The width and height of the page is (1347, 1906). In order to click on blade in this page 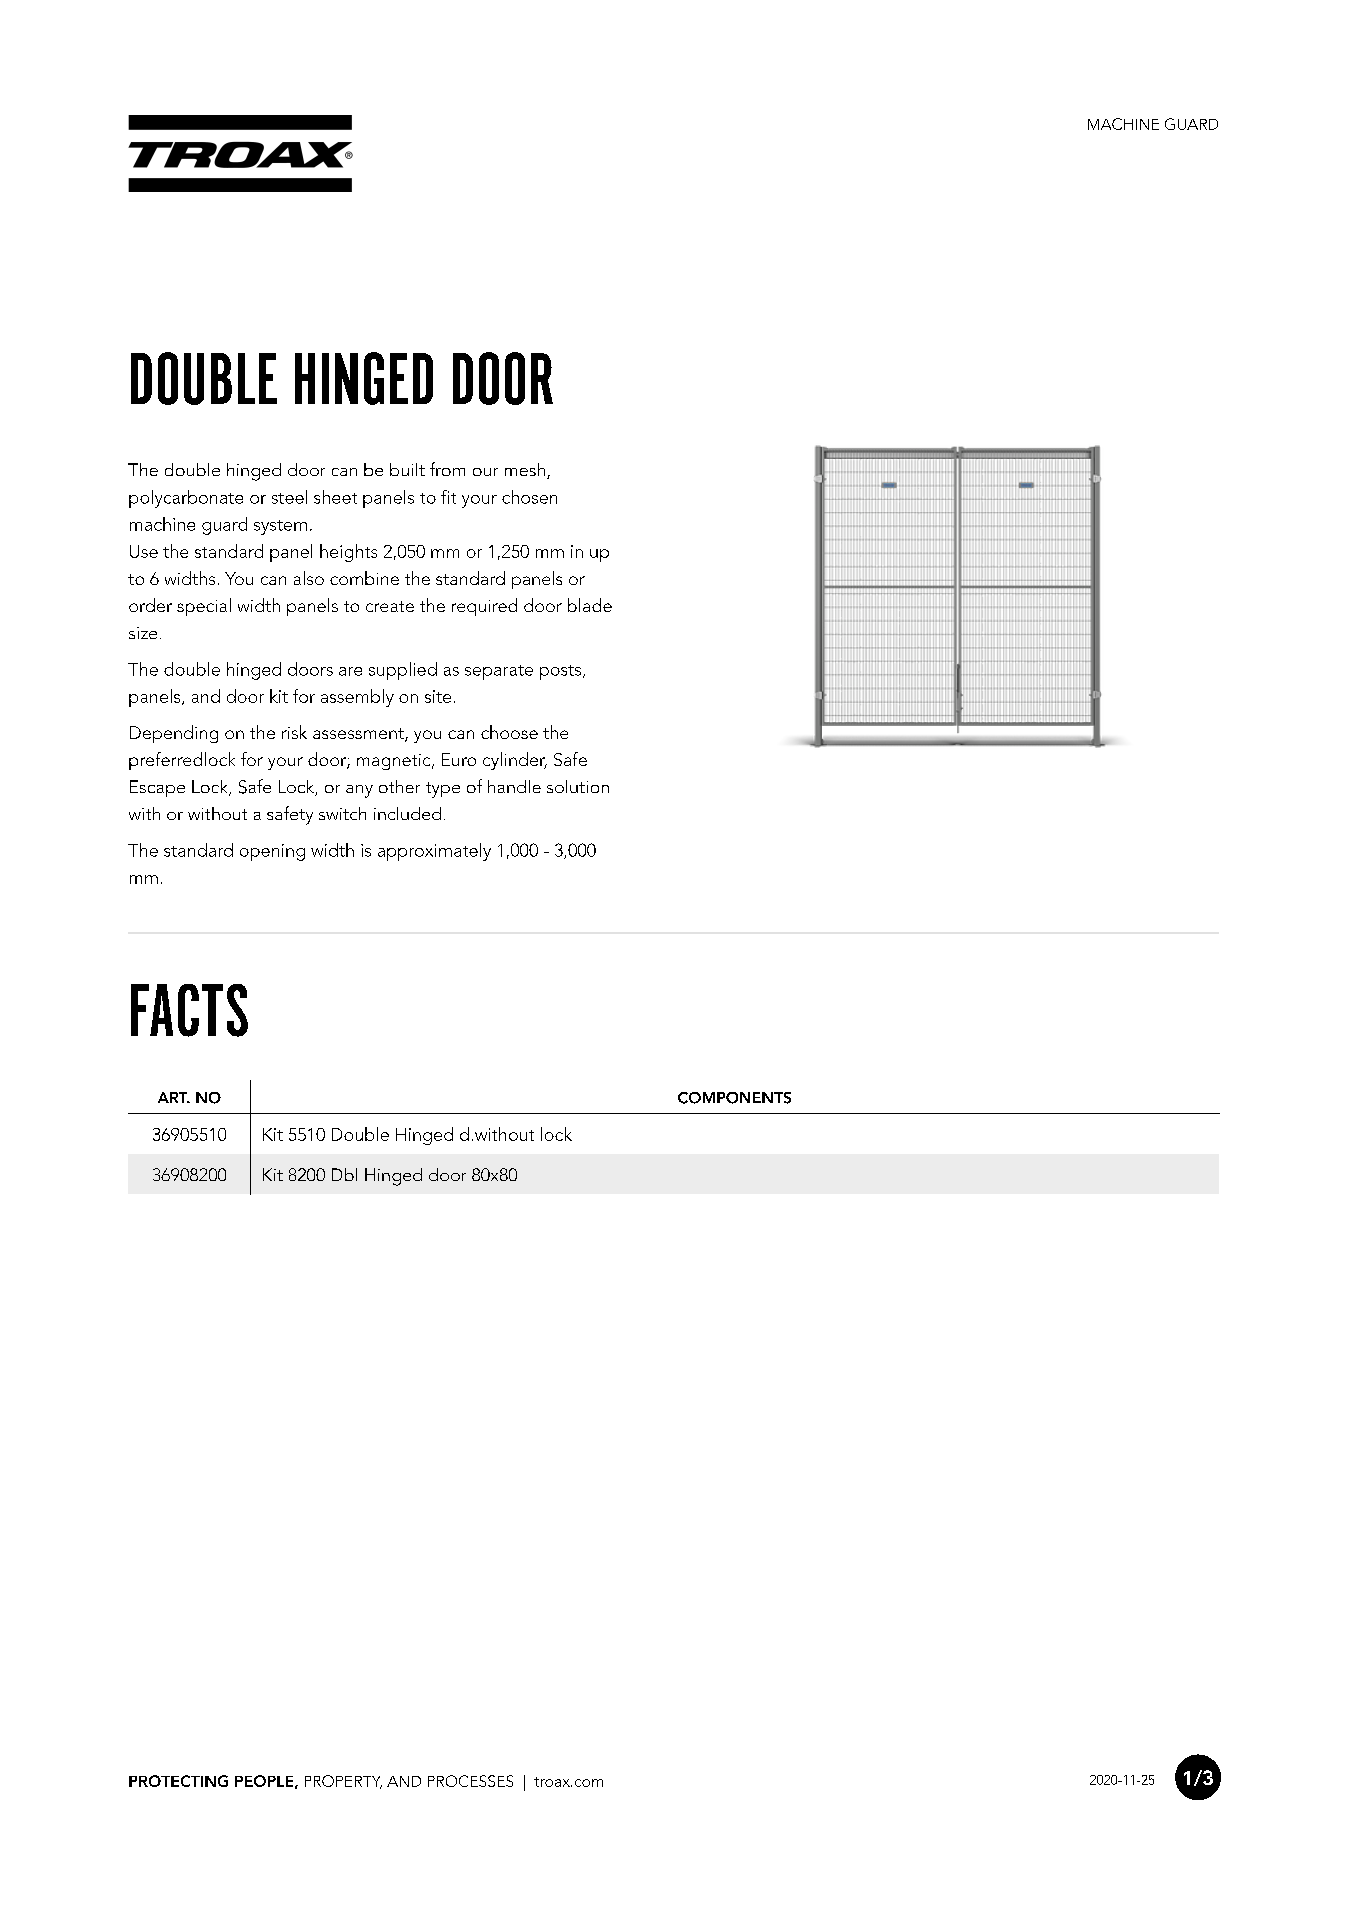, I will do `click(590, 605)`.
